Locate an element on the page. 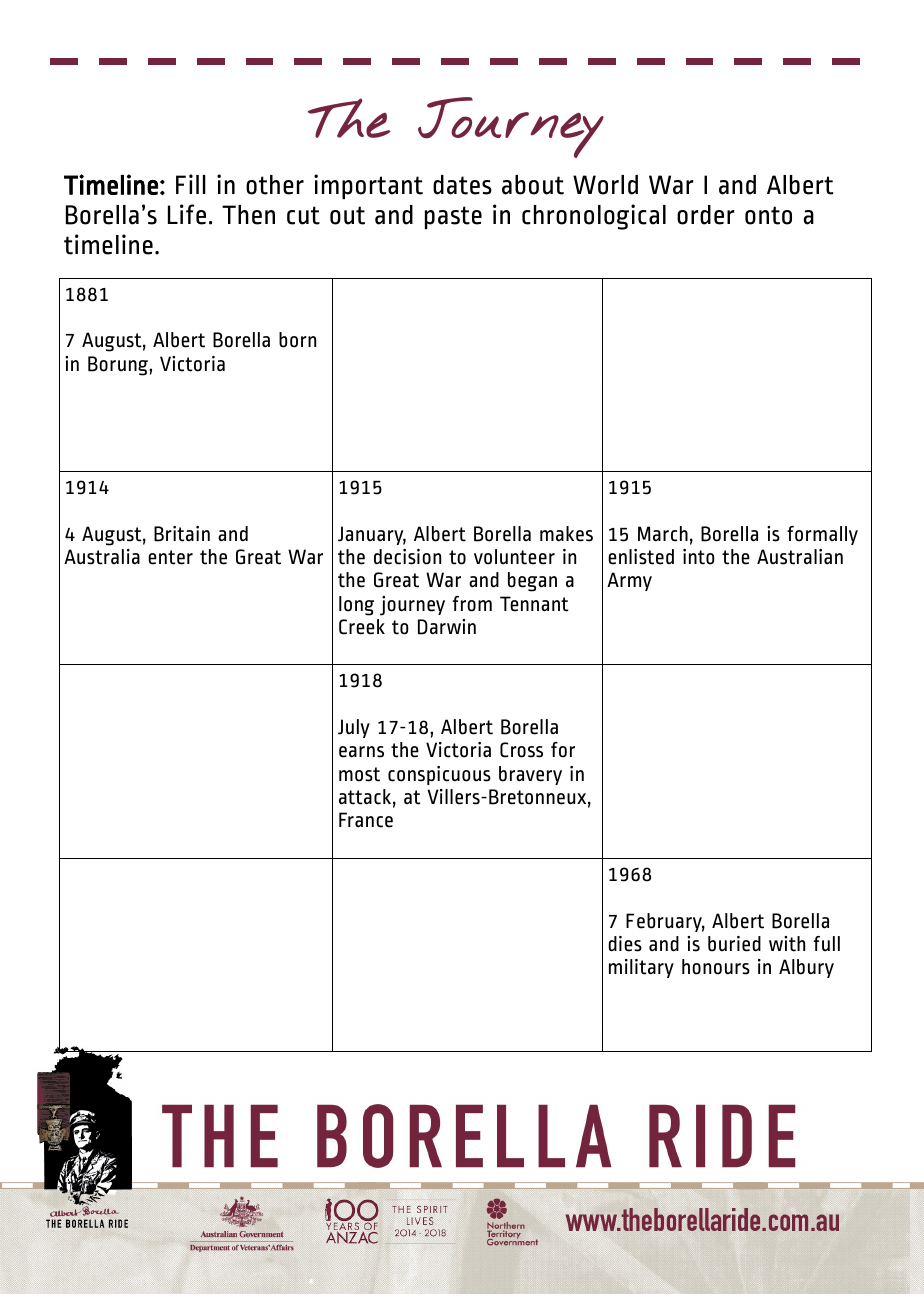  bravery is located at coordinates (530, 775).
